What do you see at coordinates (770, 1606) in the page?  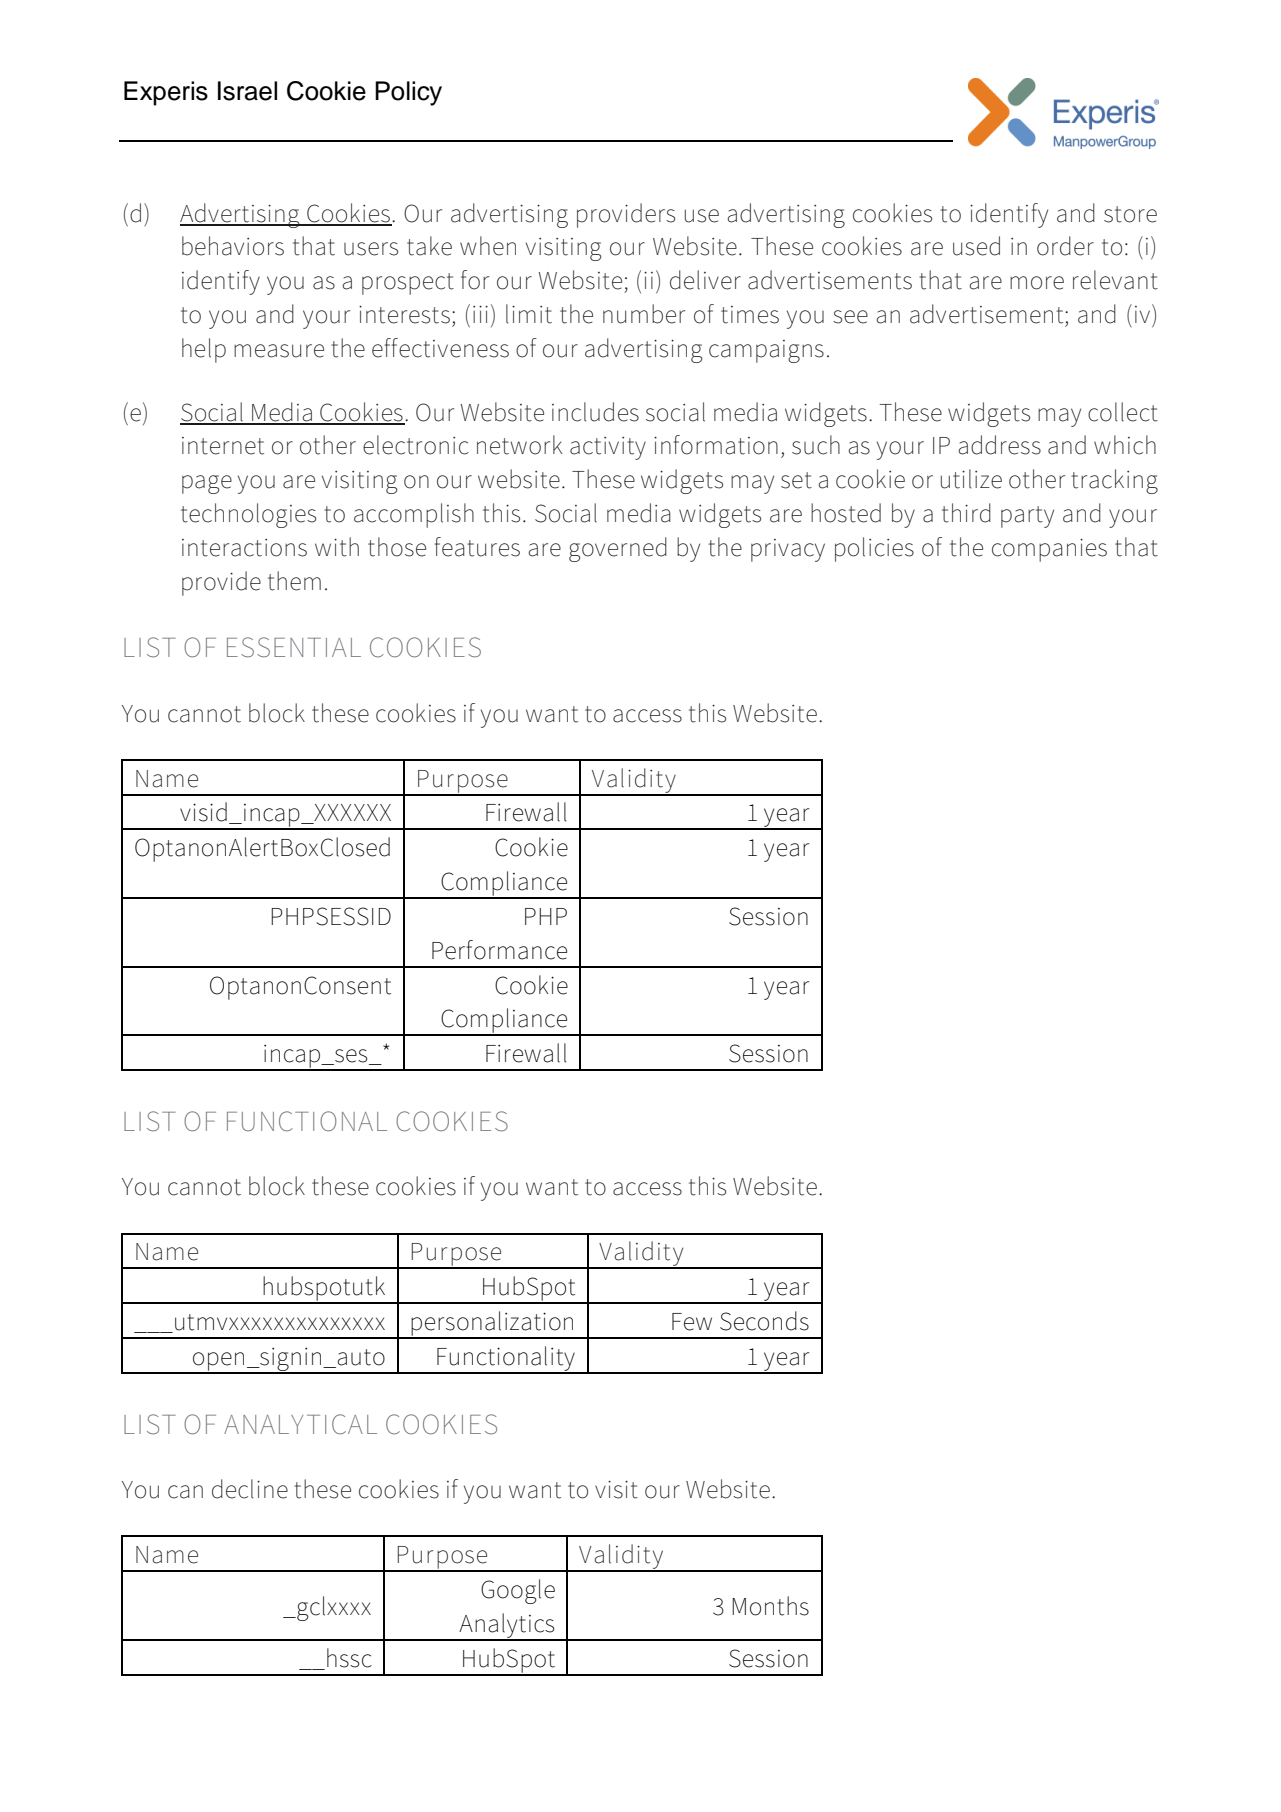 I see `Months` at bounding box center [770, 1606].
